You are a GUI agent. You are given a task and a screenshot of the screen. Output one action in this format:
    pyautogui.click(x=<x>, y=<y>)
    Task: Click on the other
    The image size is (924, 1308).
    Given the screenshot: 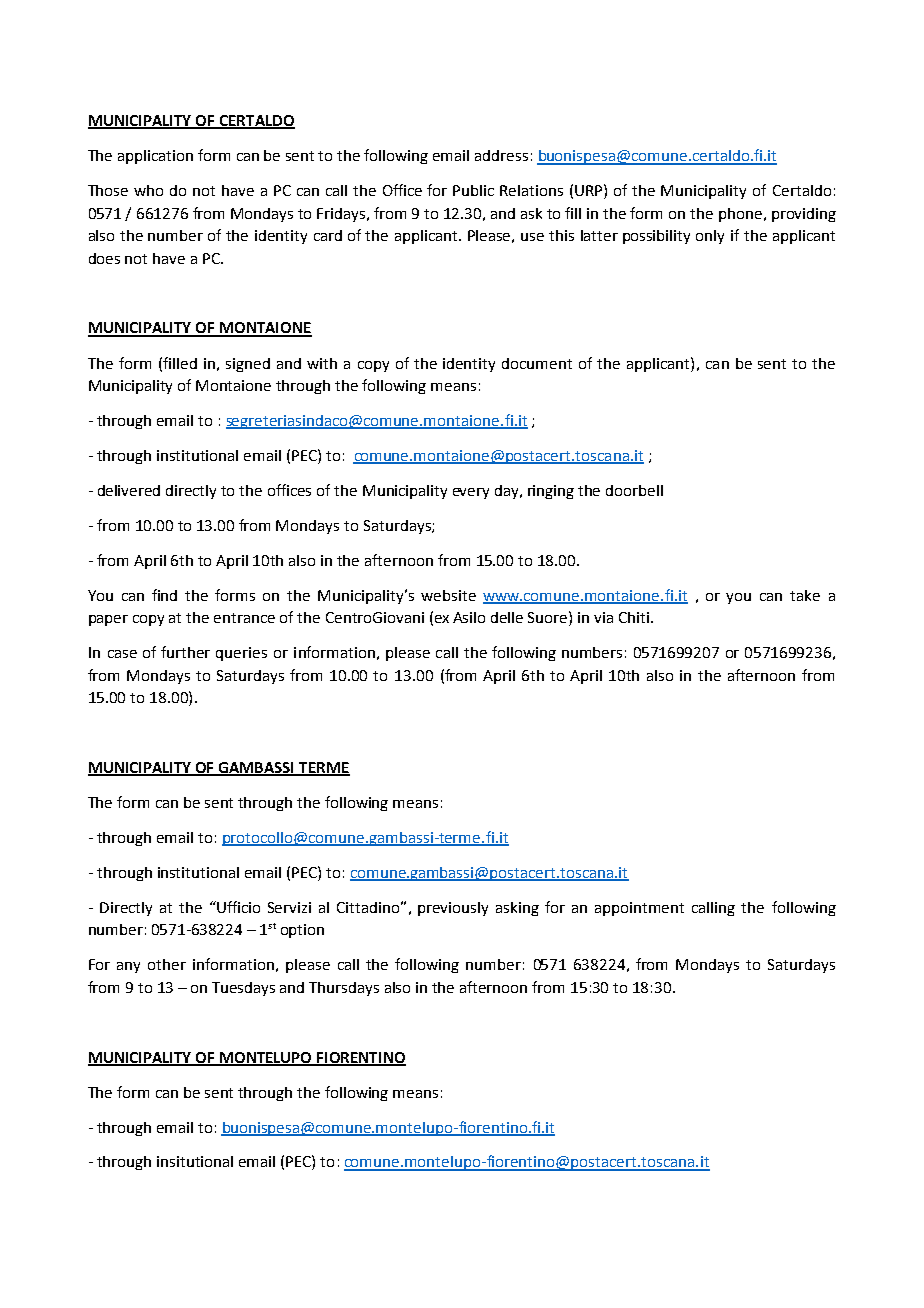 What is the action you would take?
    pyautogui.click(x=167, y=964)
